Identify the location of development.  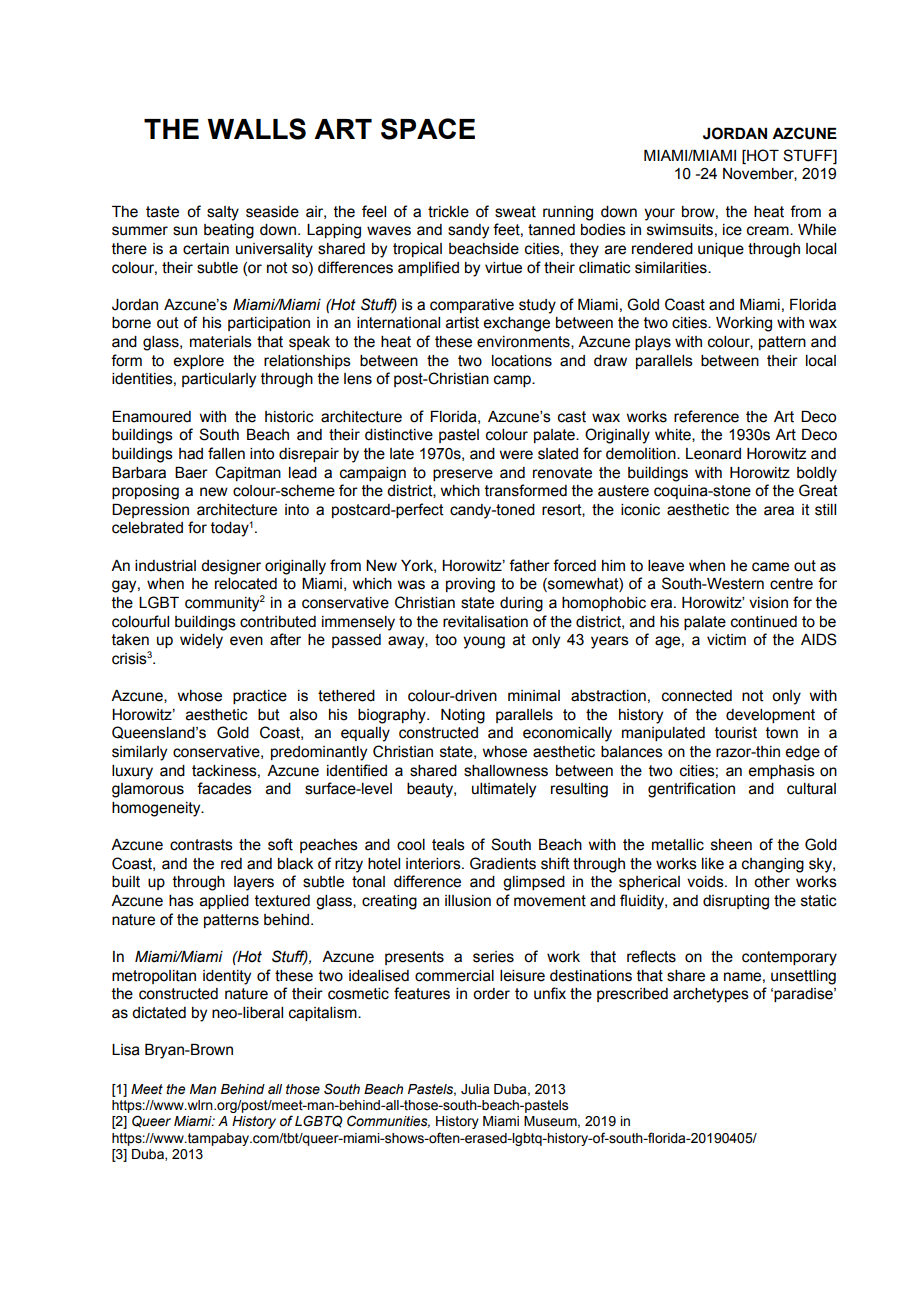
(770, 716).
